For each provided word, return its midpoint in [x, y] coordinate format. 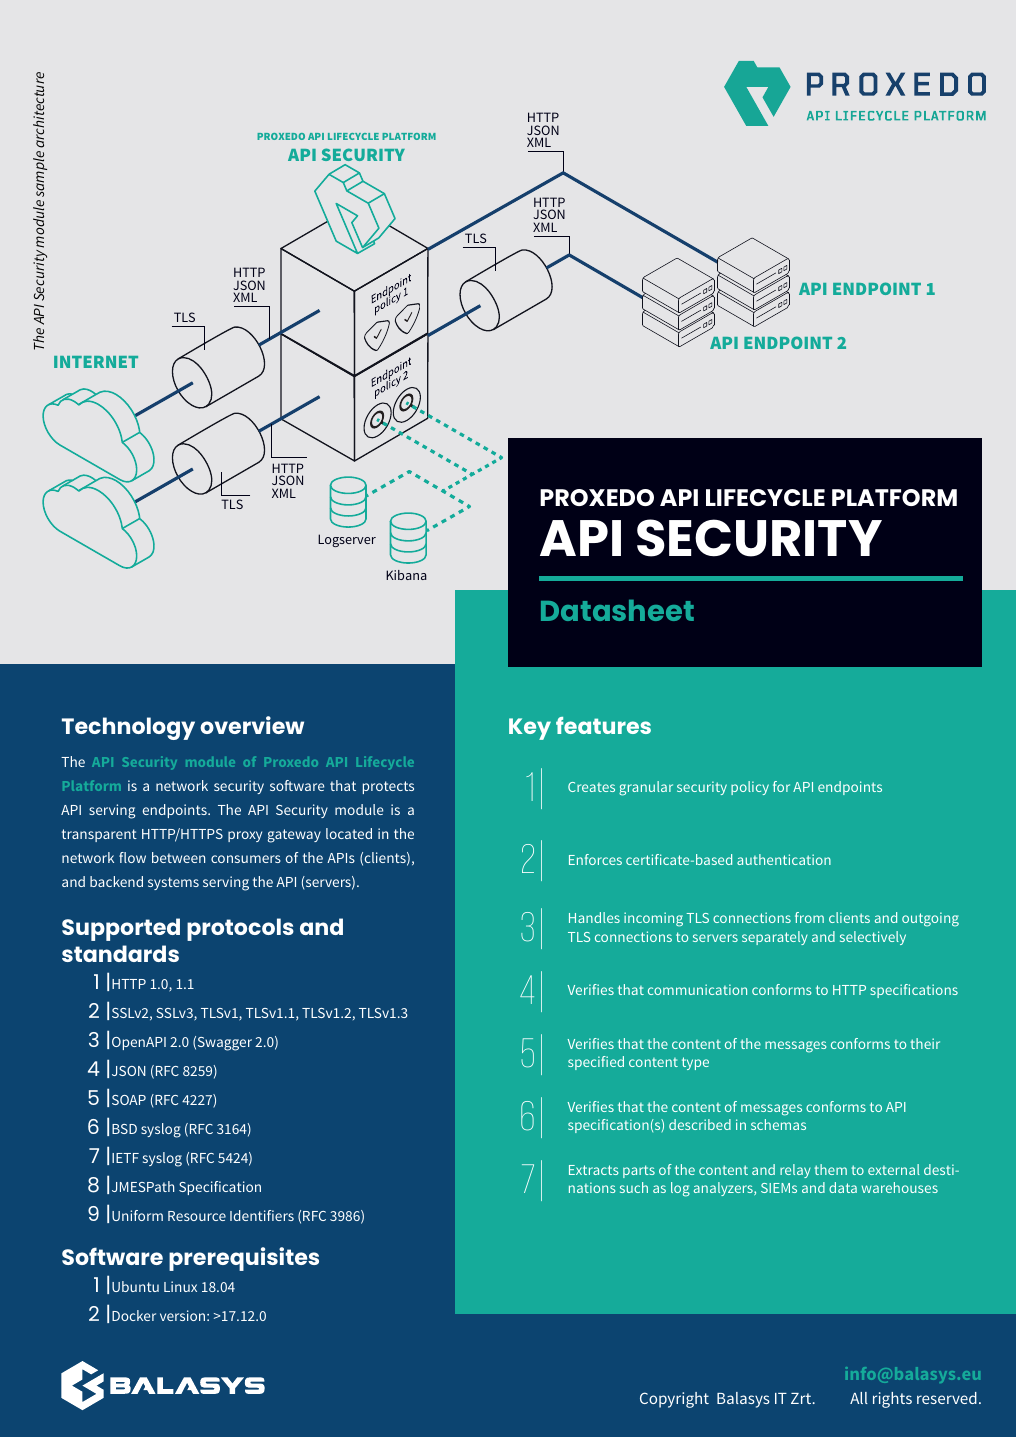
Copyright [674, 1400]
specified [596, 1063]
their [925, 1043]
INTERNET [96, 362]
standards [120, 953]
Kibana [406, 575]
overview [252, 725]
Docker [134, 1315]
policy [750, 788]
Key [530, 729]
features [603, 725]
